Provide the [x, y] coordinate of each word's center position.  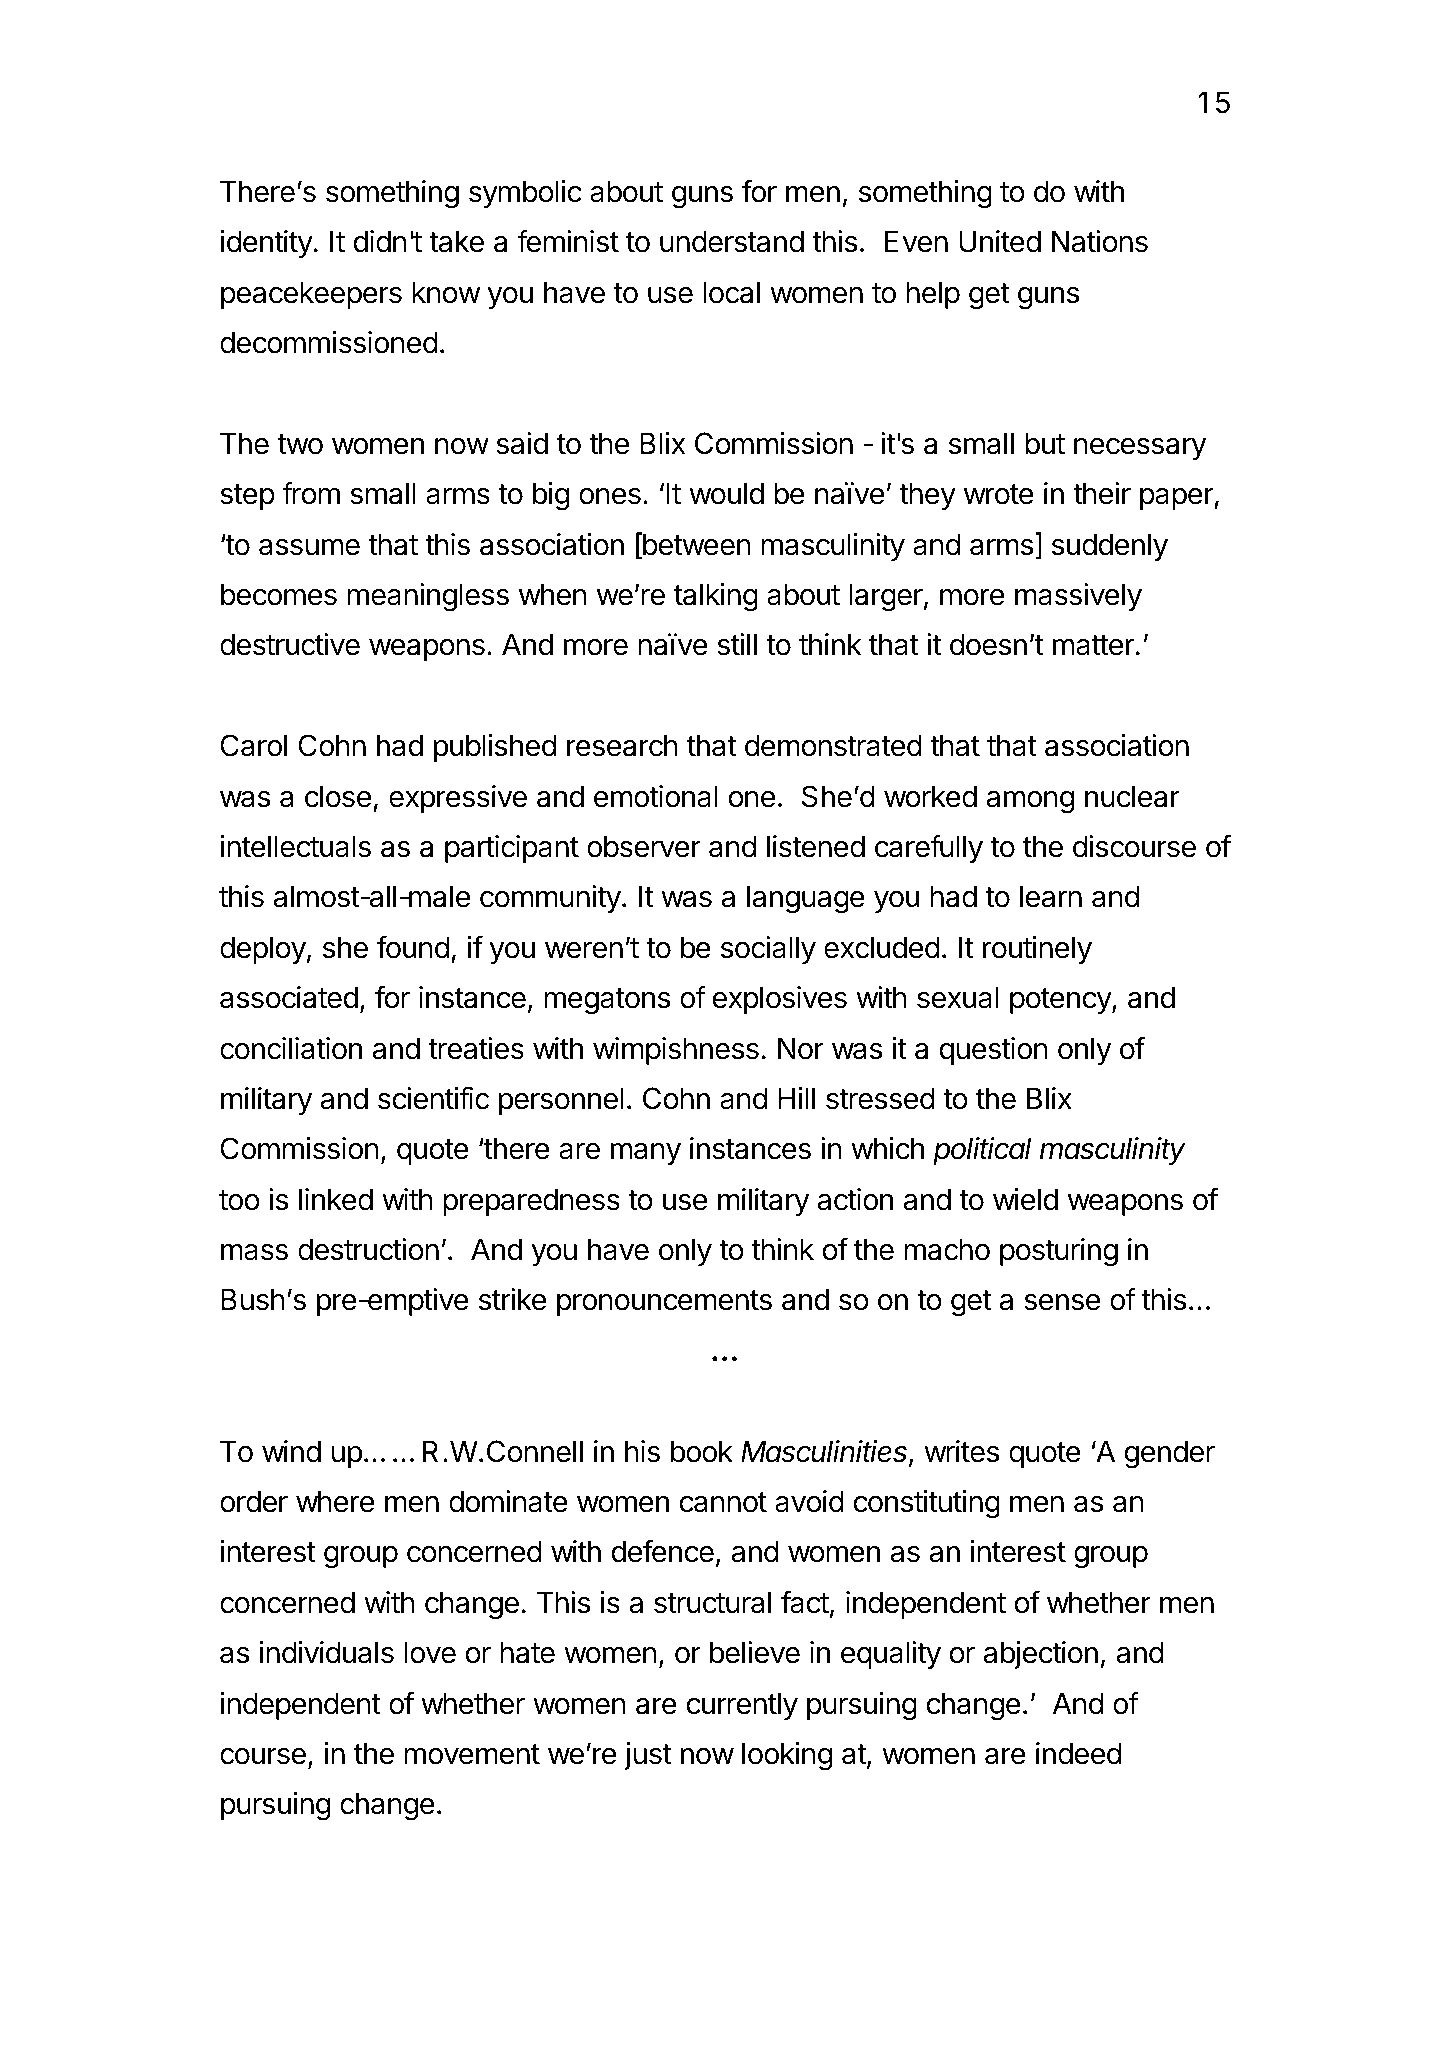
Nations [1100, 241]
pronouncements [664, 1303]
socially [768, 950]
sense [1062, 1302]
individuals [327, 1652]
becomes [279, 594]
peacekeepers [311, 295]
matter [1093, 645]
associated [289, 997]
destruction [368, 1249]
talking [716, 597]
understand [732, 241]
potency [1061, 1001]
